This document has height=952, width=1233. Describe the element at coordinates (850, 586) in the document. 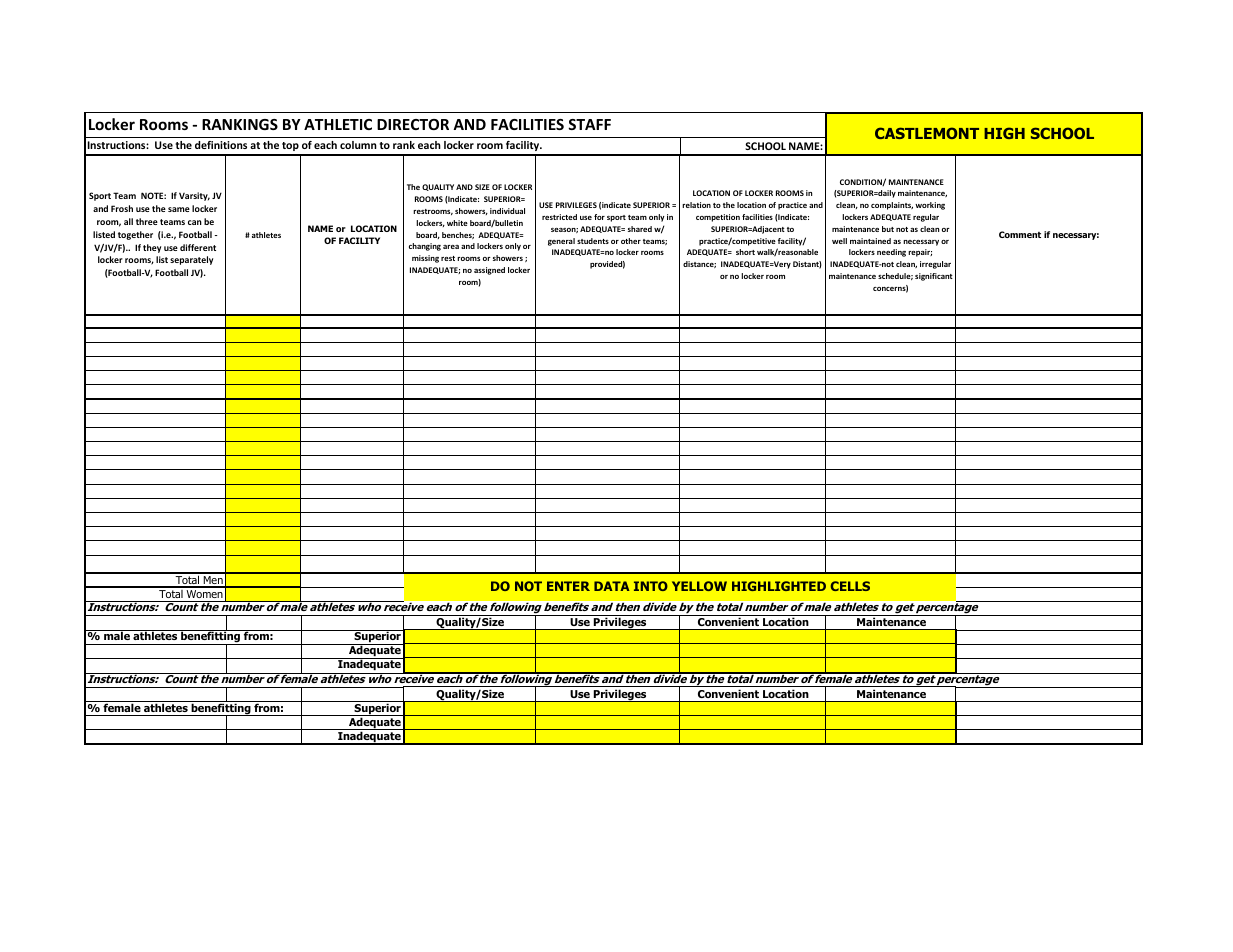

I see `CELLS` at that location.
